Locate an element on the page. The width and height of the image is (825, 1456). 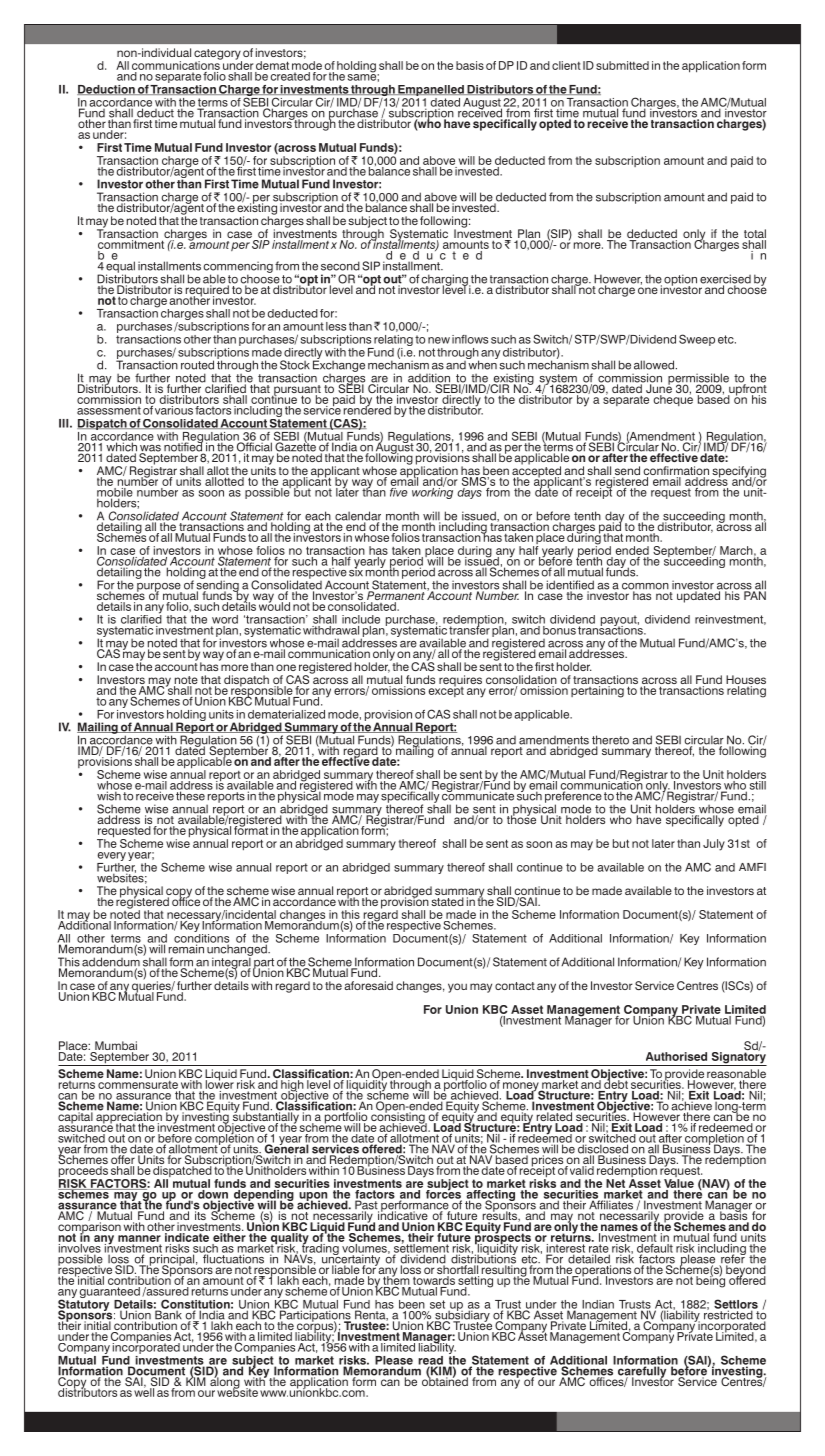
those is located at coordinates (522, 818).
